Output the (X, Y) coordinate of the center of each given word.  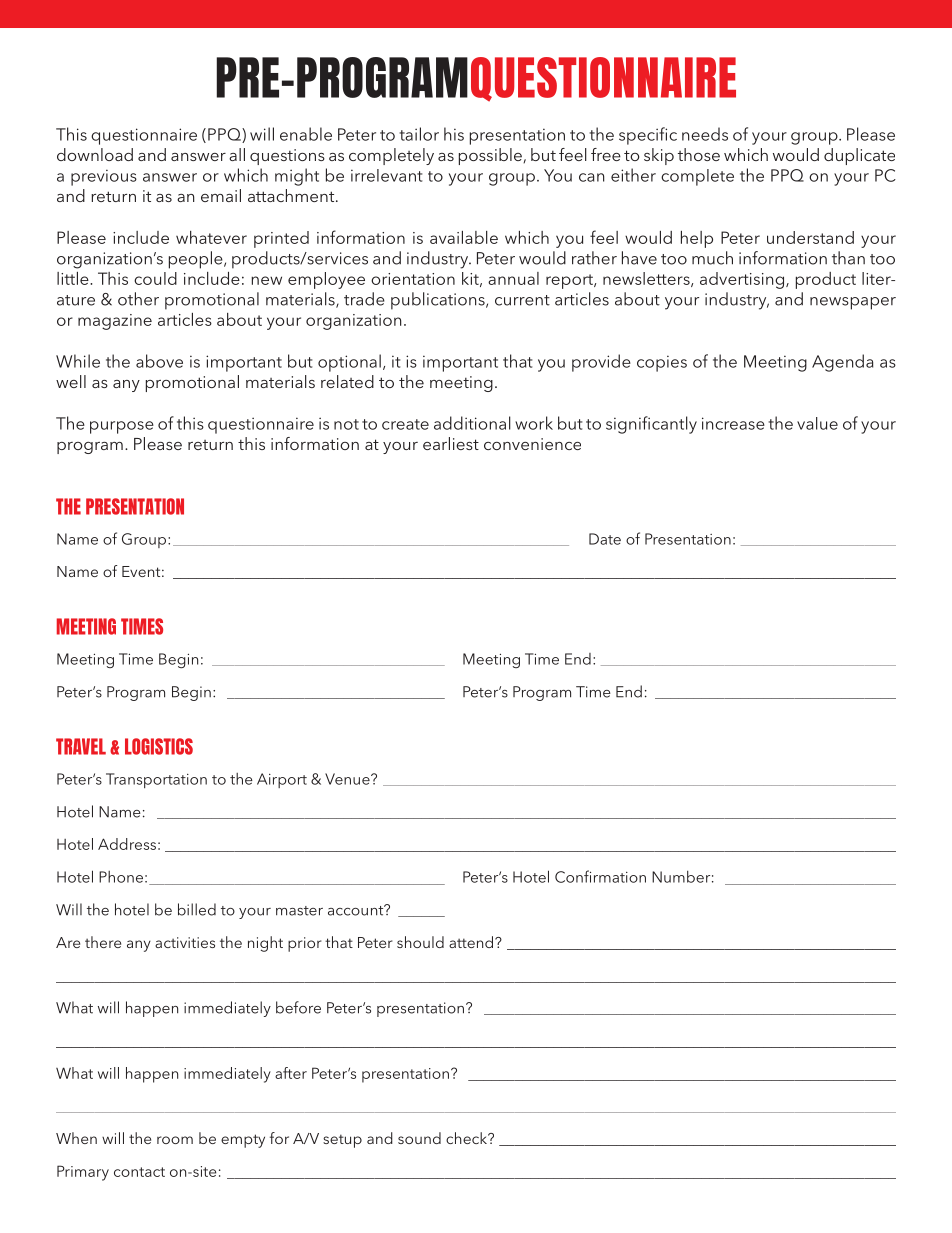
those (699, 154)
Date (605, 539)
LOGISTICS (159, 746)
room (175, 1140)
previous (104, 177)
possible (491, 156)
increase (733, 423)
